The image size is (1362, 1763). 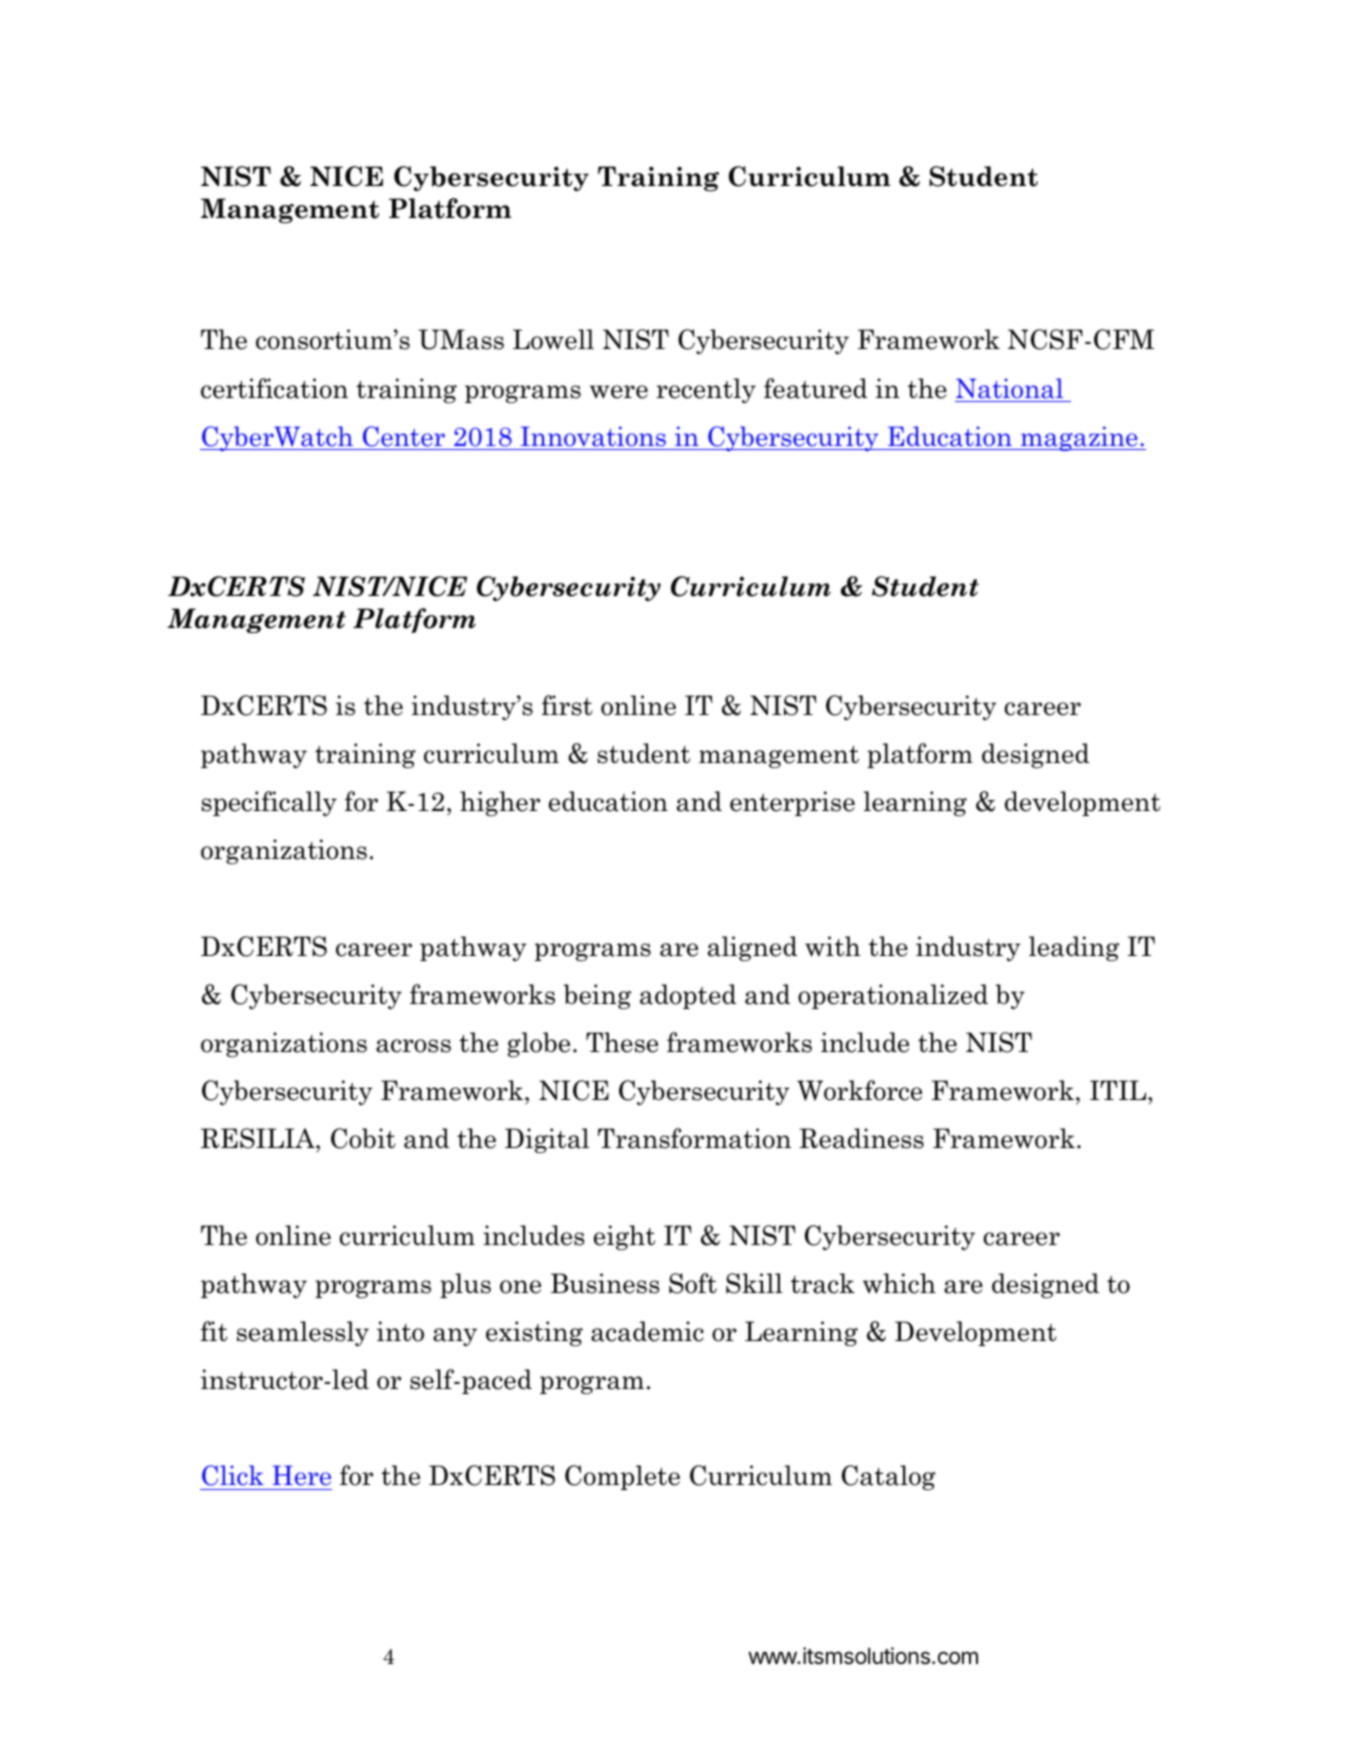 I want to click on Here, so click(x=302, y=1475).
